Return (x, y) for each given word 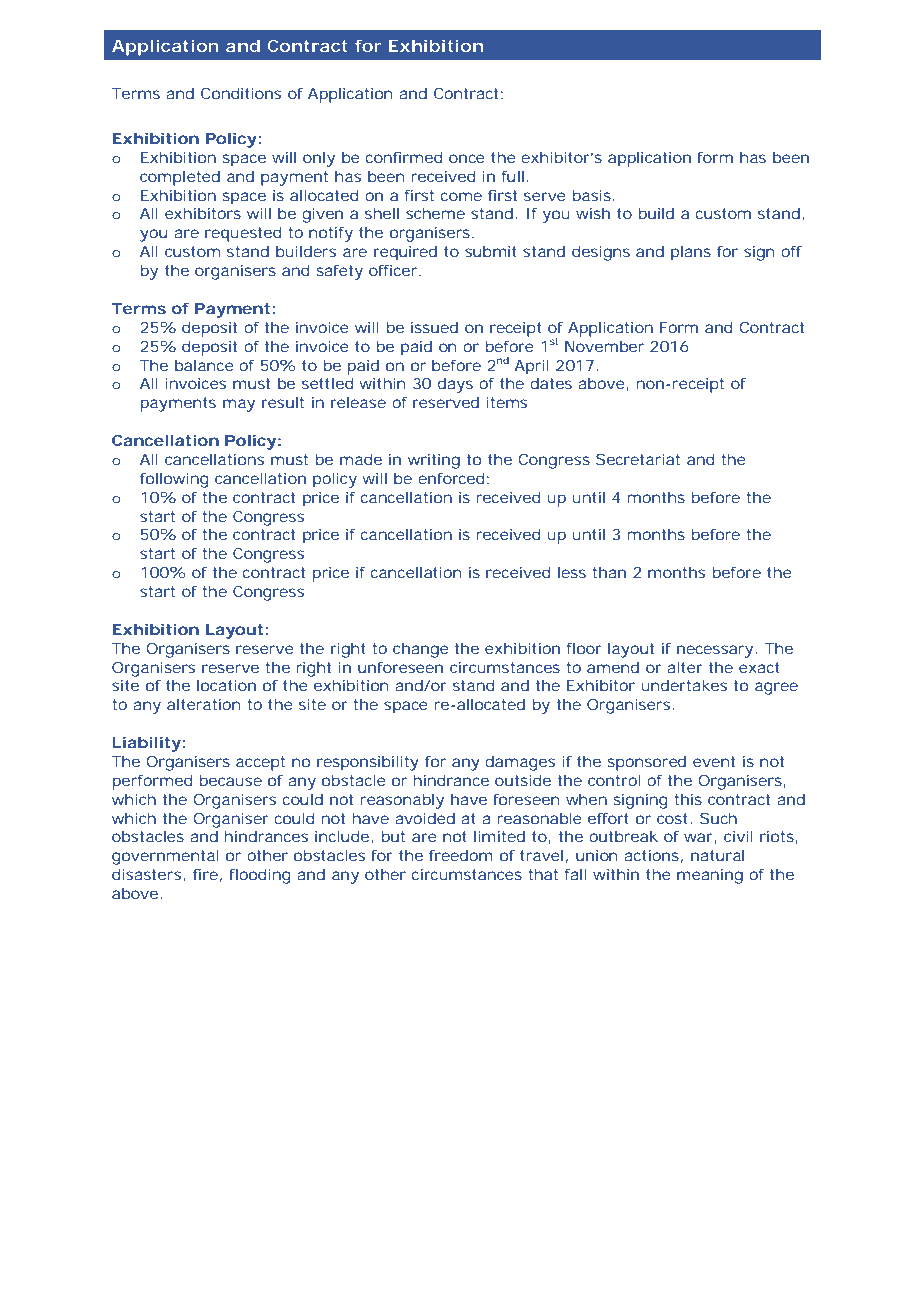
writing (434, 461)
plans (691, 253)
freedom (461, 855)
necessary (715, 651)
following (174, 480)
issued (434, 327)
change (421, 650)
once (467, 158)
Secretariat (638, 459)
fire (205, 874)
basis (592, 195)
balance (204, 365)
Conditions (241, 93)
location (226, 685)
